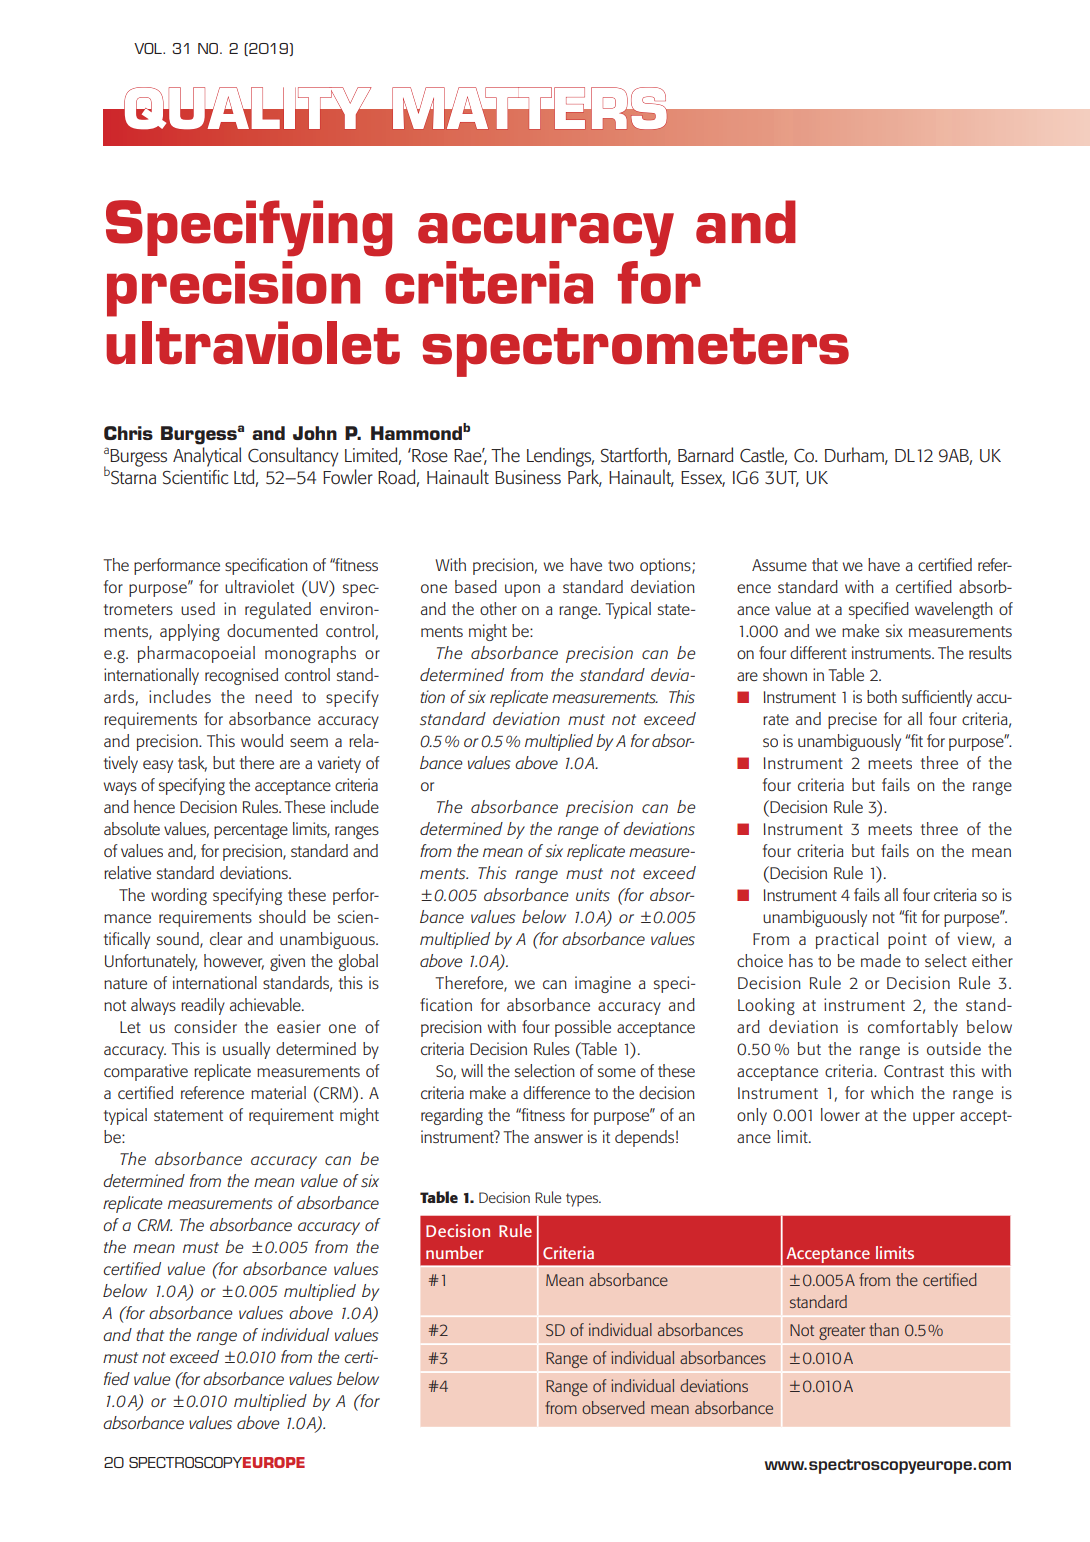 The height and width of the screenshot is (1542, 1090). I want to click on Business, so click(528, 477).
